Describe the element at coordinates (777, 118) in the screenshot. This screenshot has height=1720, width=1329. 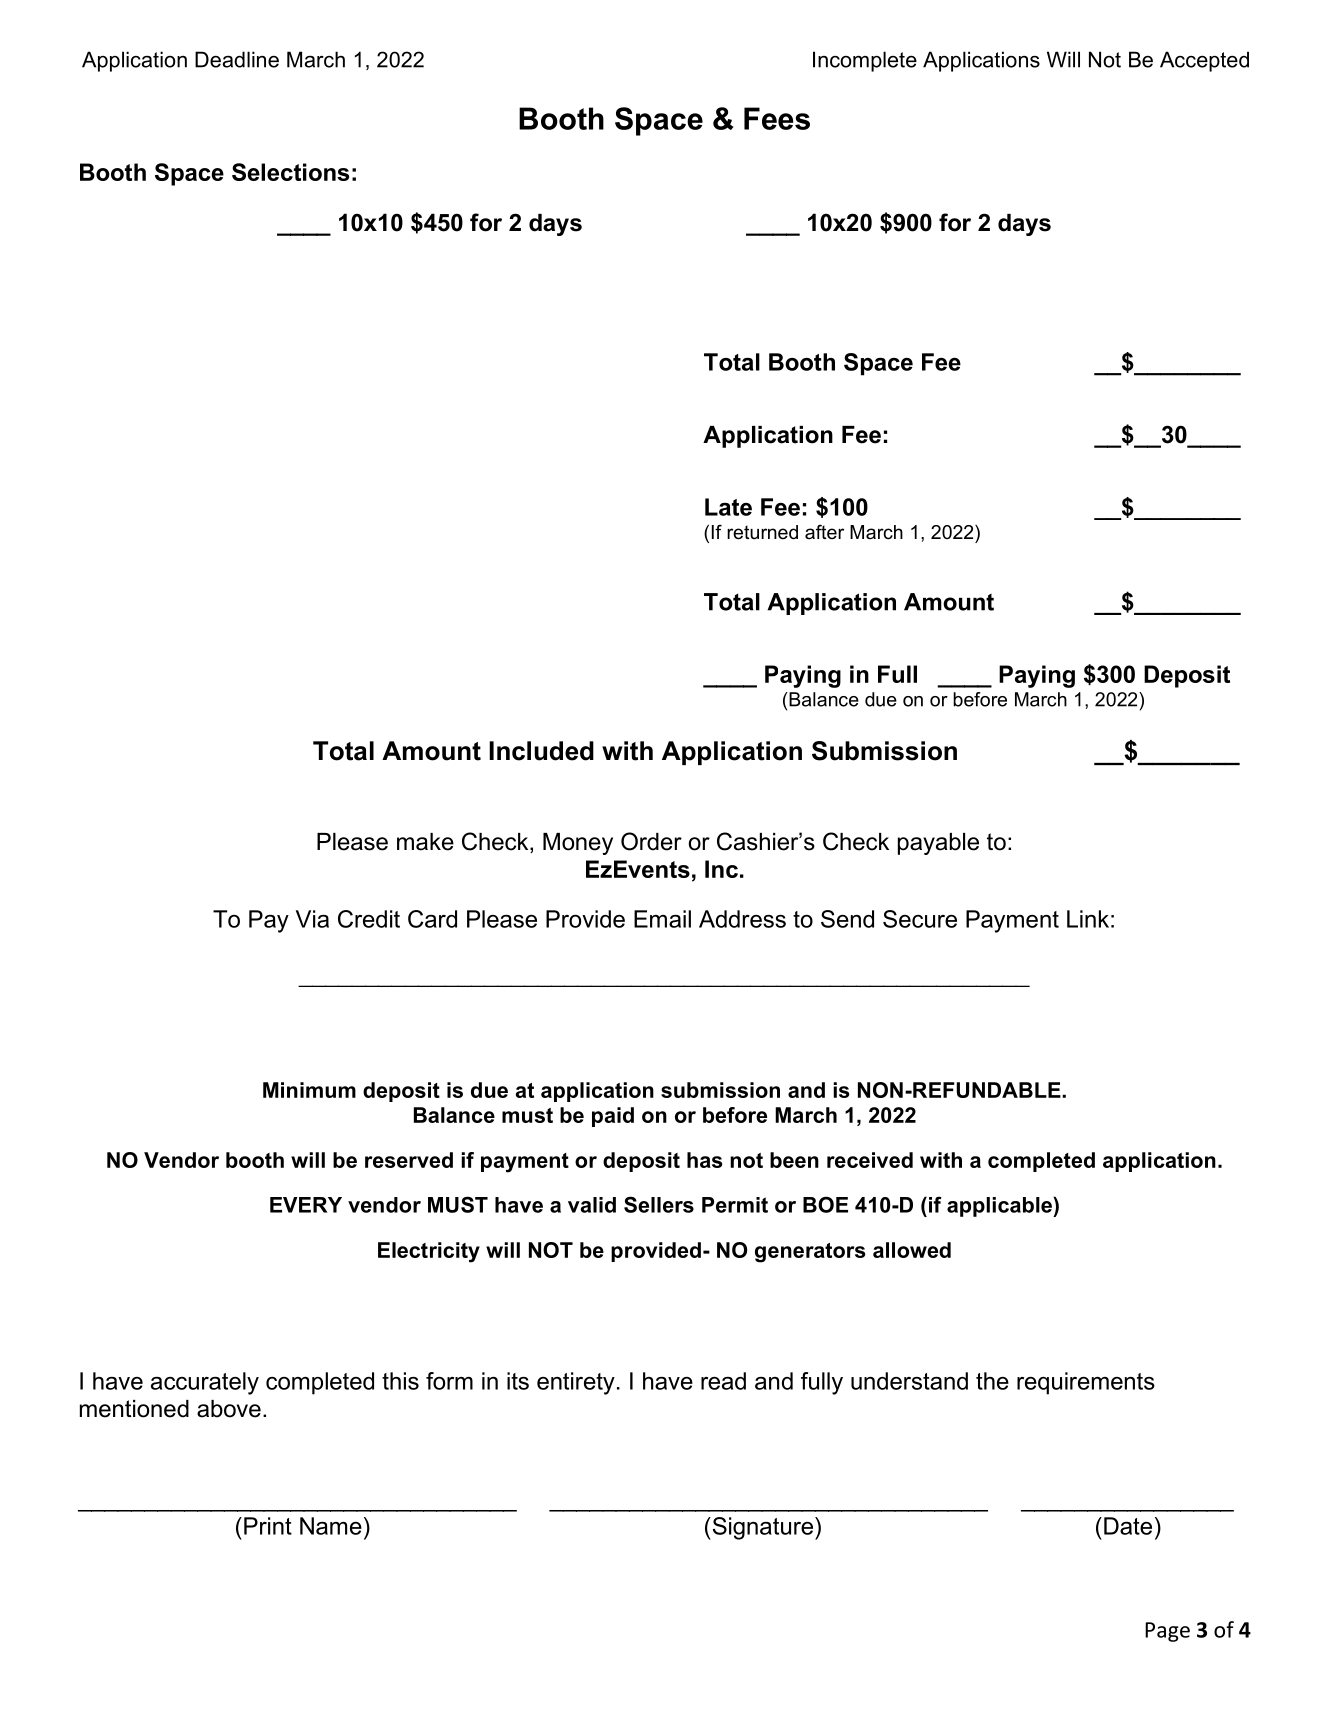
I see `Fees` at that location.
